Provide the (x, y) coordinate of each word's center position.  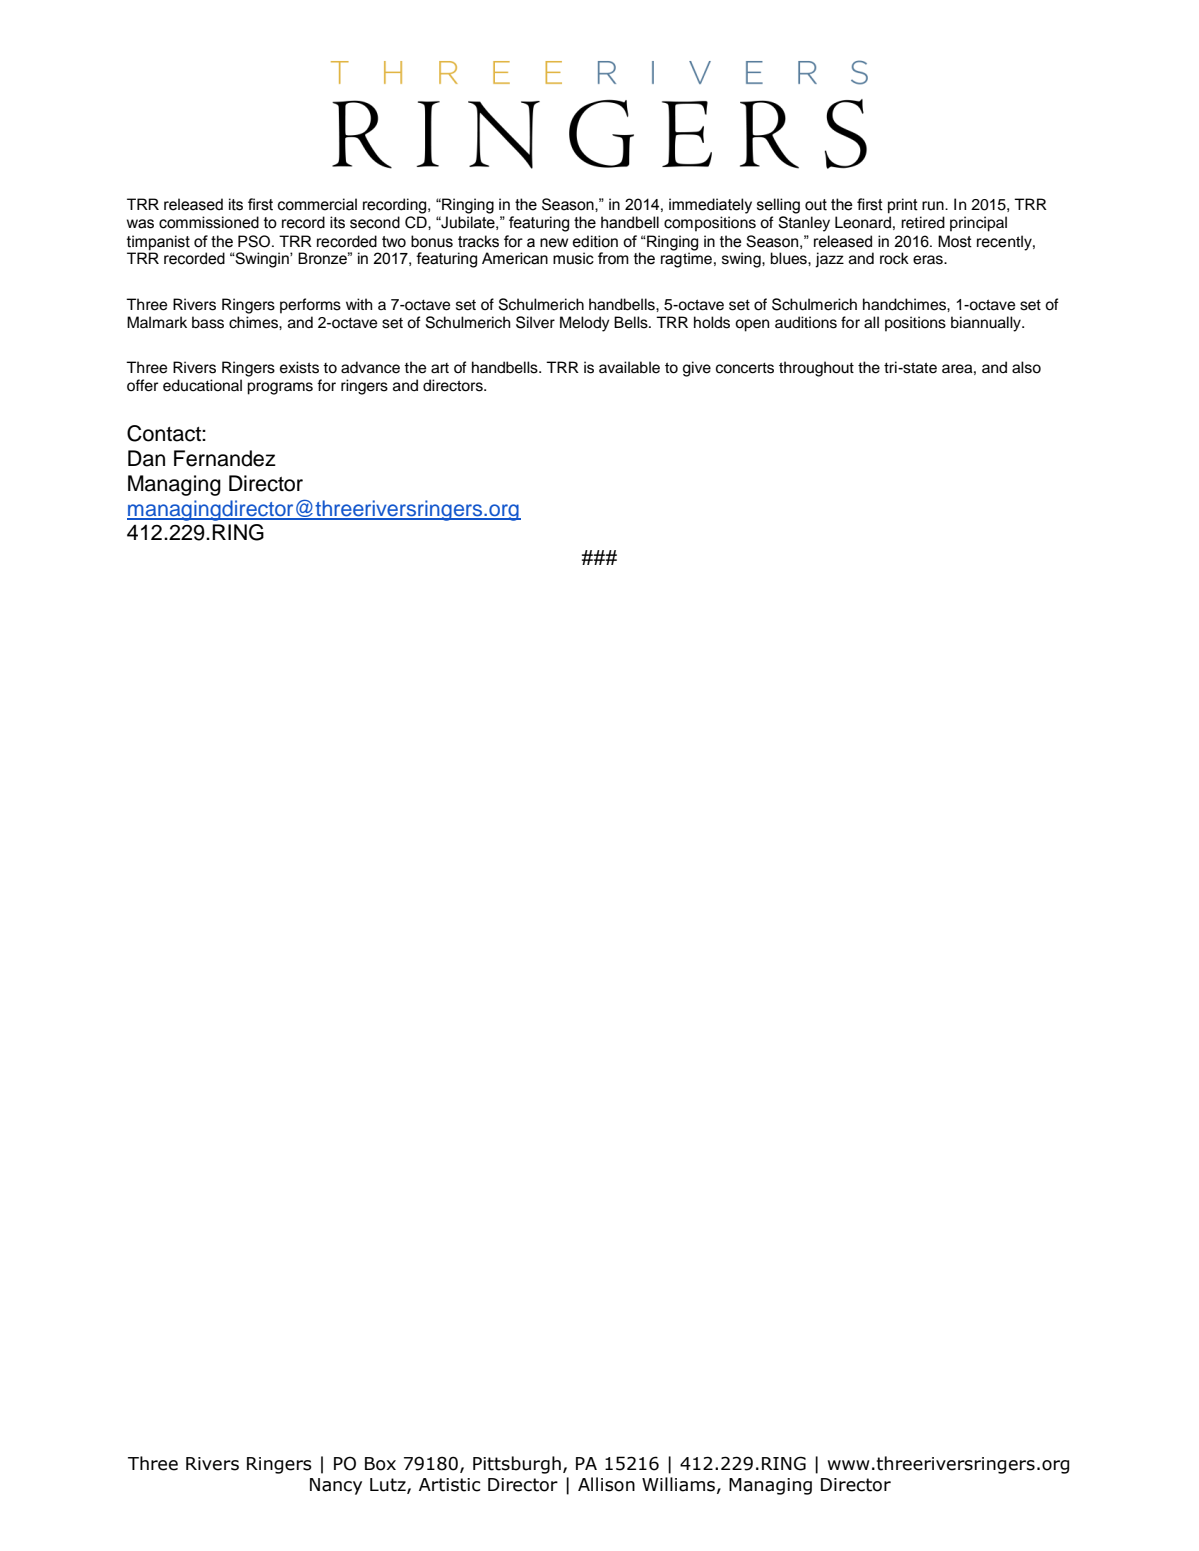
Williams (678, 1484)
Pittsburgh (517, 1465)
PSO (255, 241)
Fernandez (225, 458)
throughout (816, 369)
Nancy (336, 1486)
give (697, 369)
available (629, 367)
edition (595, 241)
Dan (146, 458)
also (1026, 367)
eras (929, 260)
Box (380, 1464)
